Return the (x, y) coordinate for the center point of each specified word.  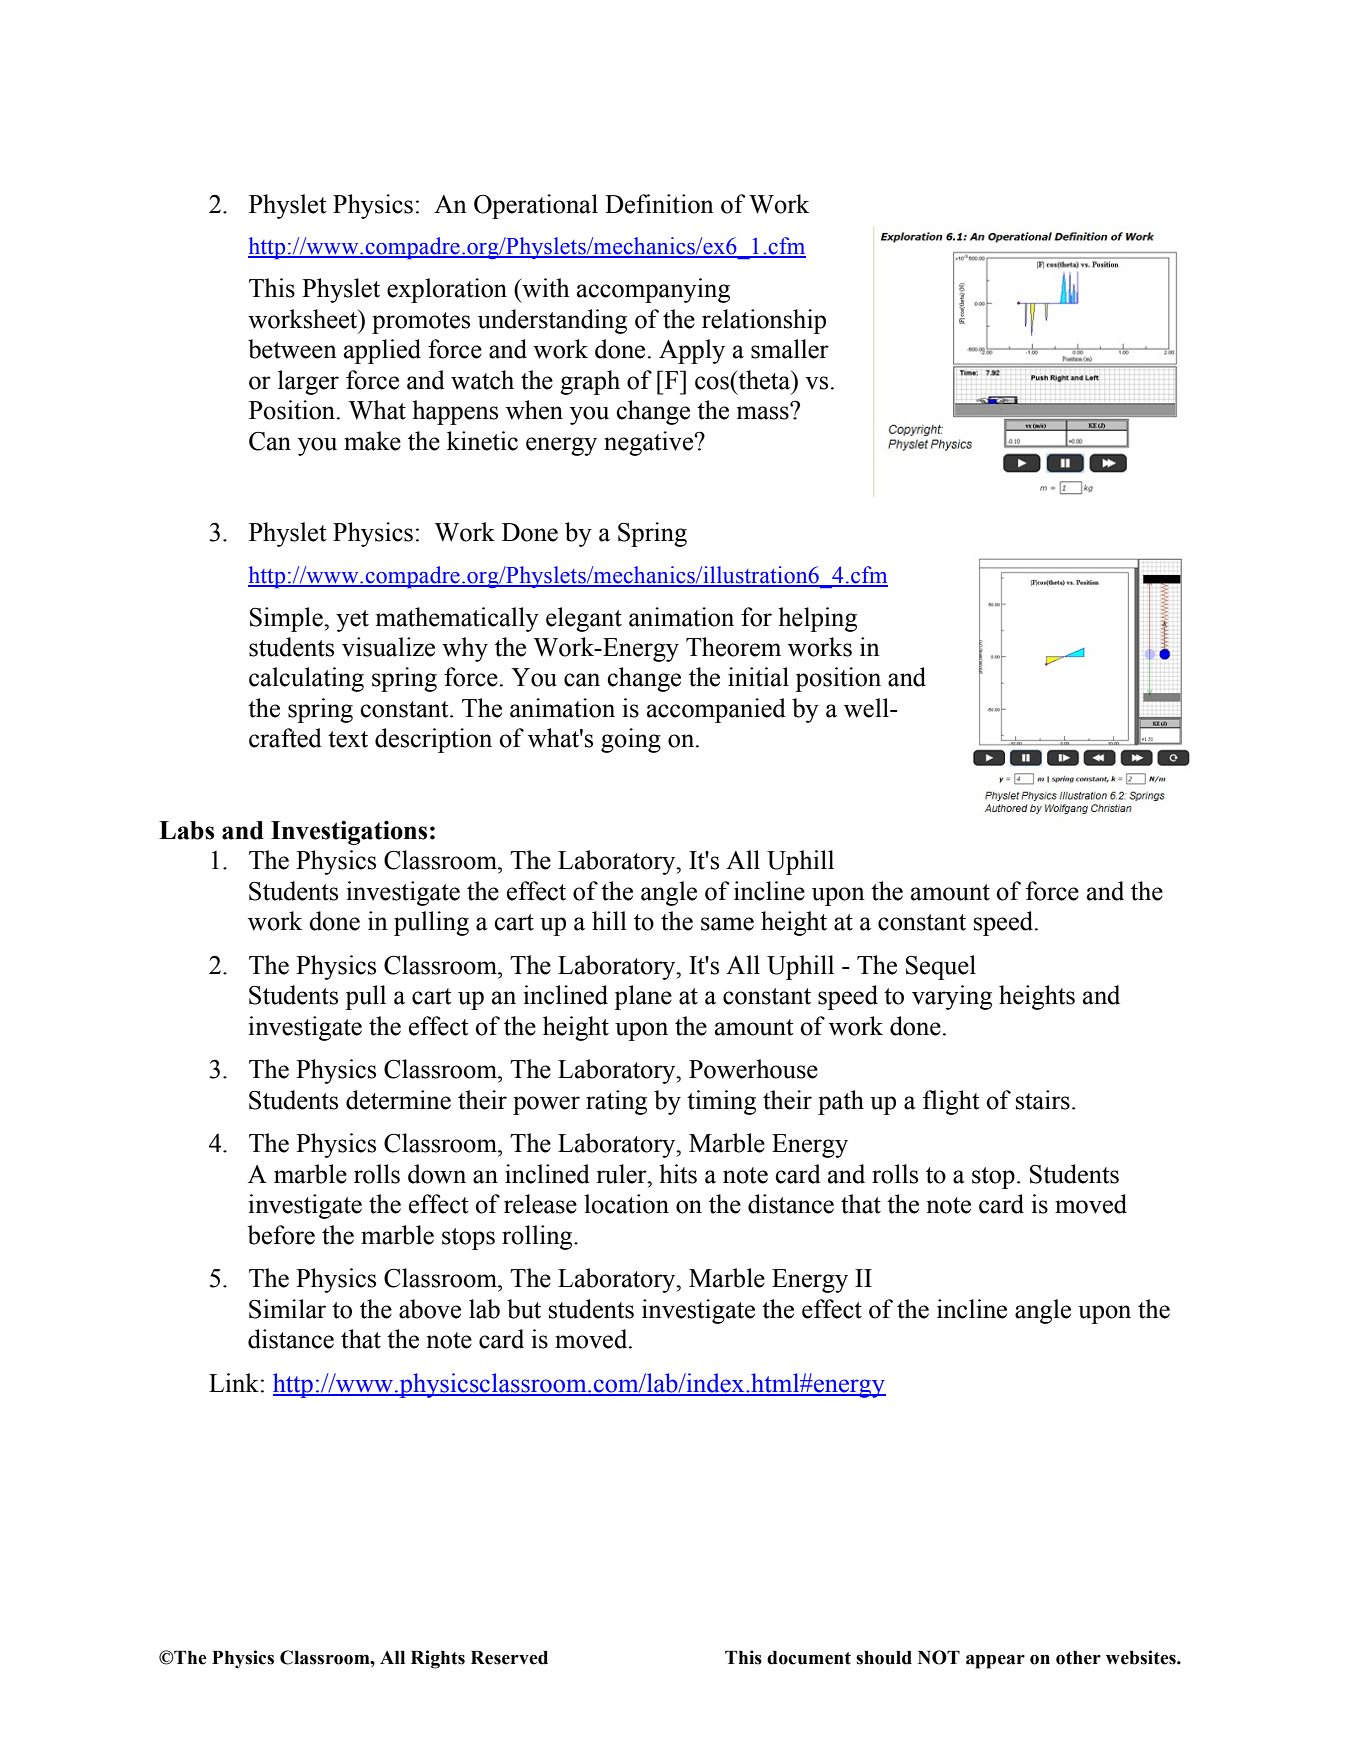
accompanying (653, 290)
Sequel (941, 967)
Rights (438, 1659)
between (292, 349)
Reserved (509, 1658)
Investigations (349, 833)
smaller (790, 349)
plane (643, 997)
